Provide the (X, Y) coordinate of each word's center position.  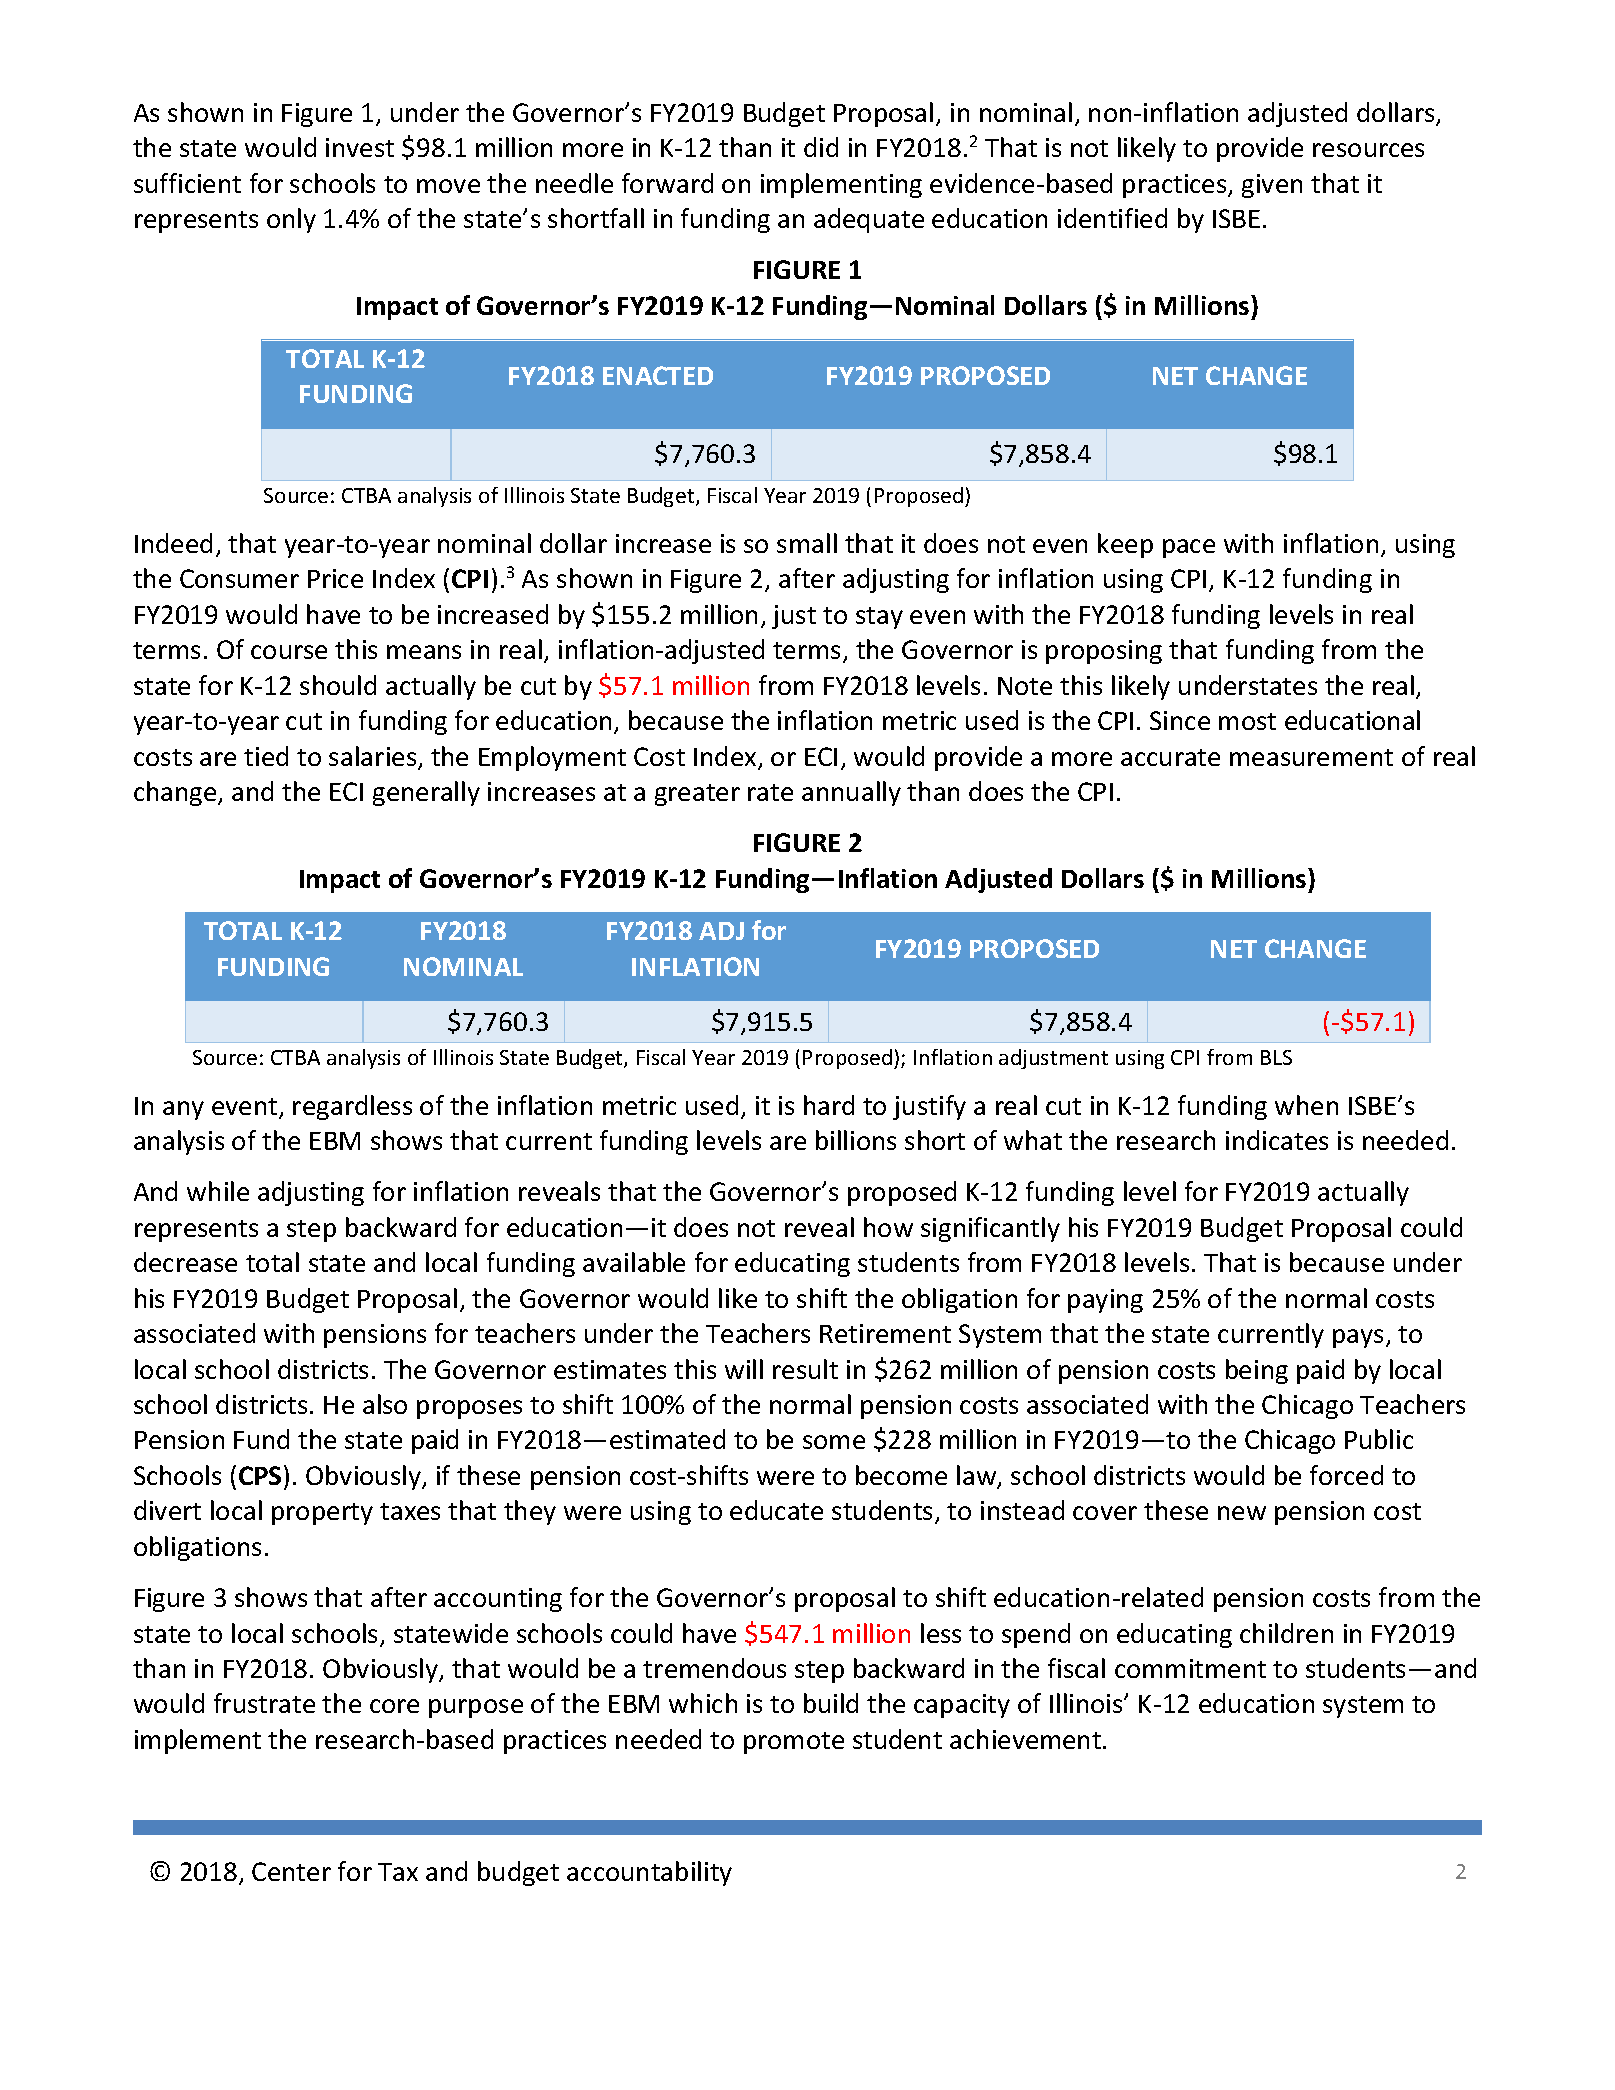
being (1257, 1371)
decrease (185, 1262)
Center (291, 1871)
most (1247, 721)
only (291, 220)
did (821, 147)
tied (266, 756)
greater (697, 795)
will (744, 1369)
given (1272, 186)
